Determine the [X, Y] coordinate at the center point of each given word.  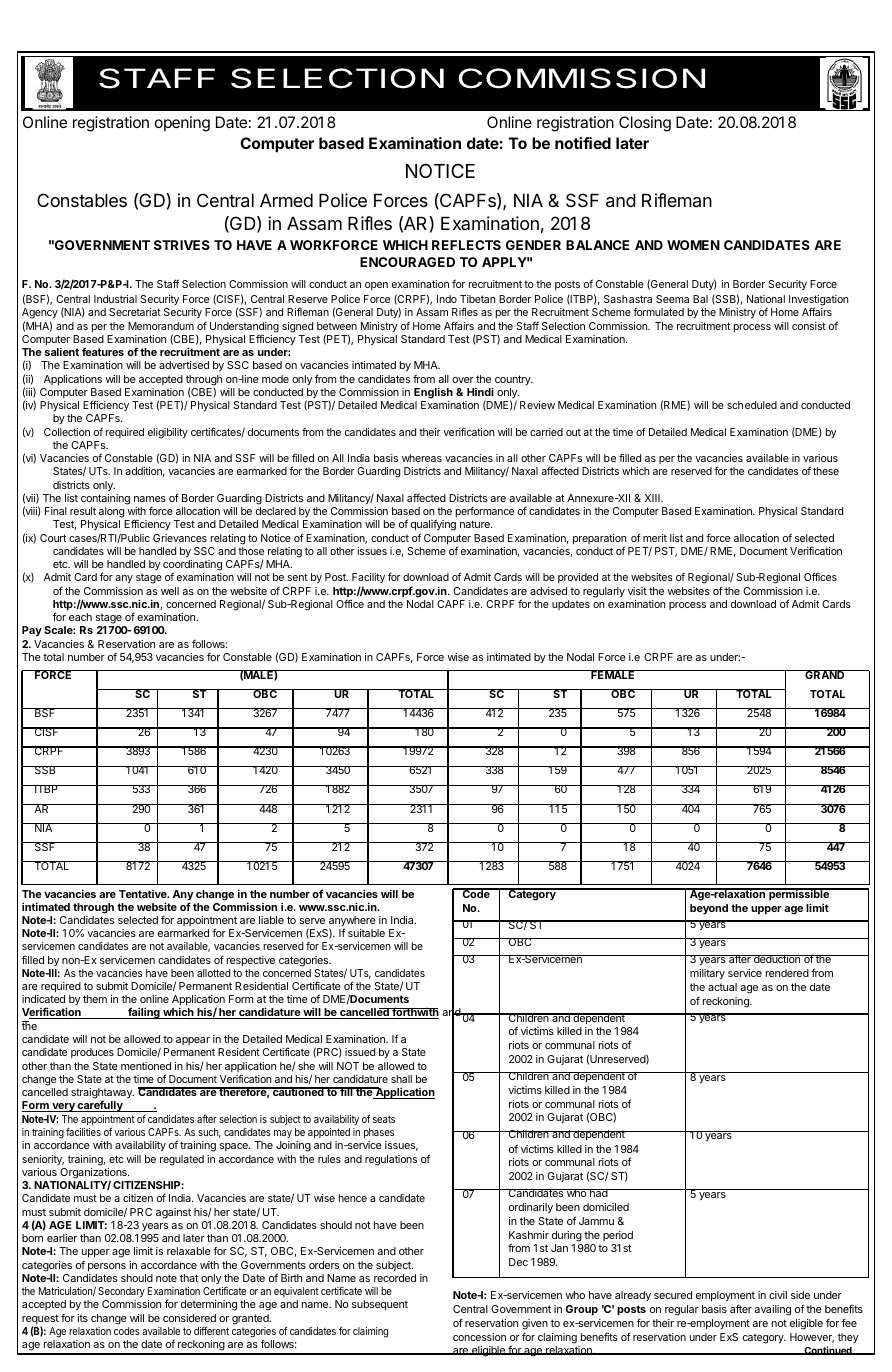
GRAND [825, 674]
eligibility [168, 433]
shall [401, 1079]
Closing [645, 124]
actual [722, 987]
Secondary [121, 1292]
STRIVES [182, 245]
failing [144, 1013]
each [80, 617]
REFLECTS [466, 245]
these [826, 471]
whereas [422, 458]
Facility [368, 580]
